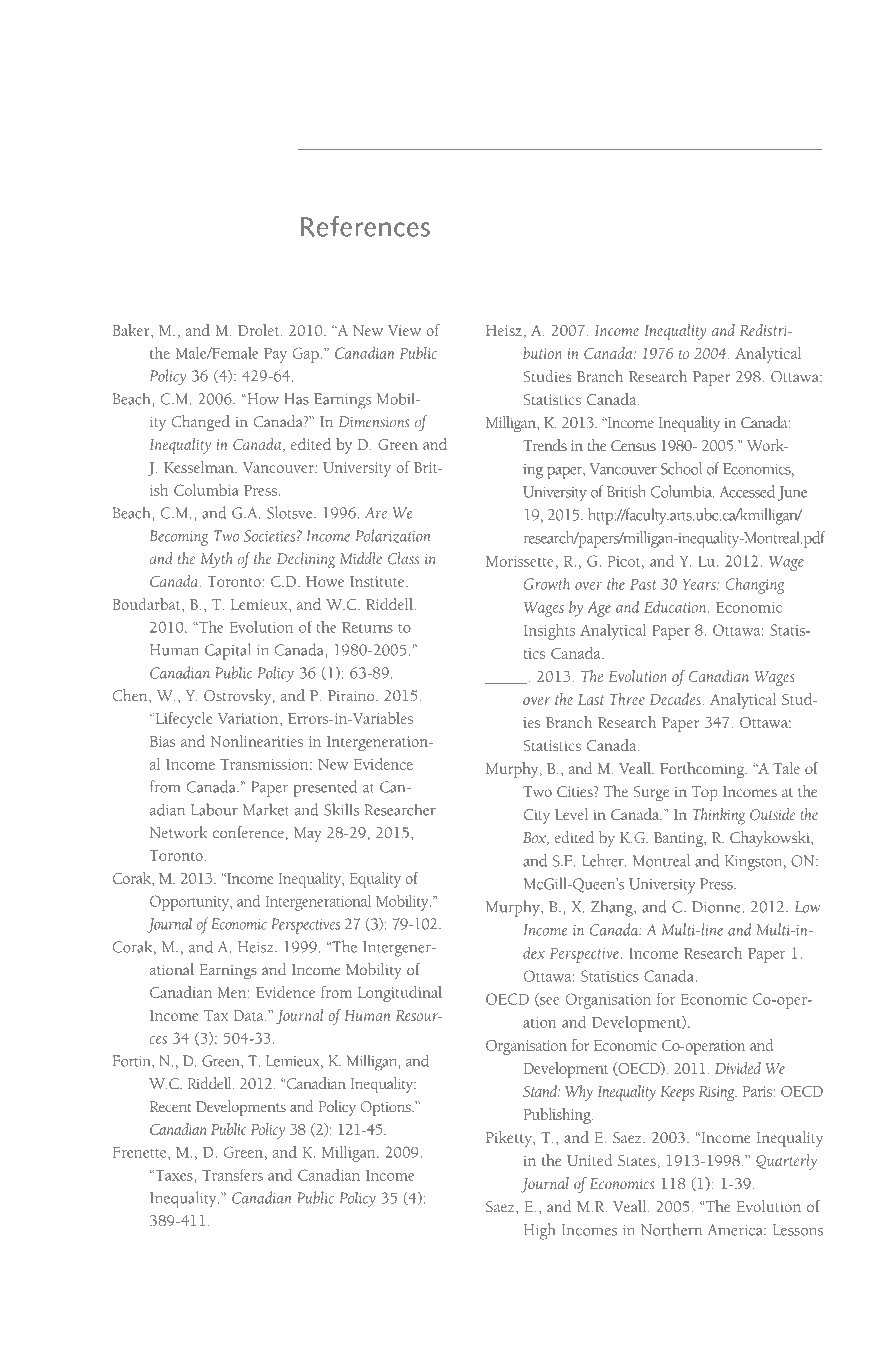 The width and height of the page is (896, 1345). Describe the element at coordinates (540, 1231) in the page. I see `High` at that location.
